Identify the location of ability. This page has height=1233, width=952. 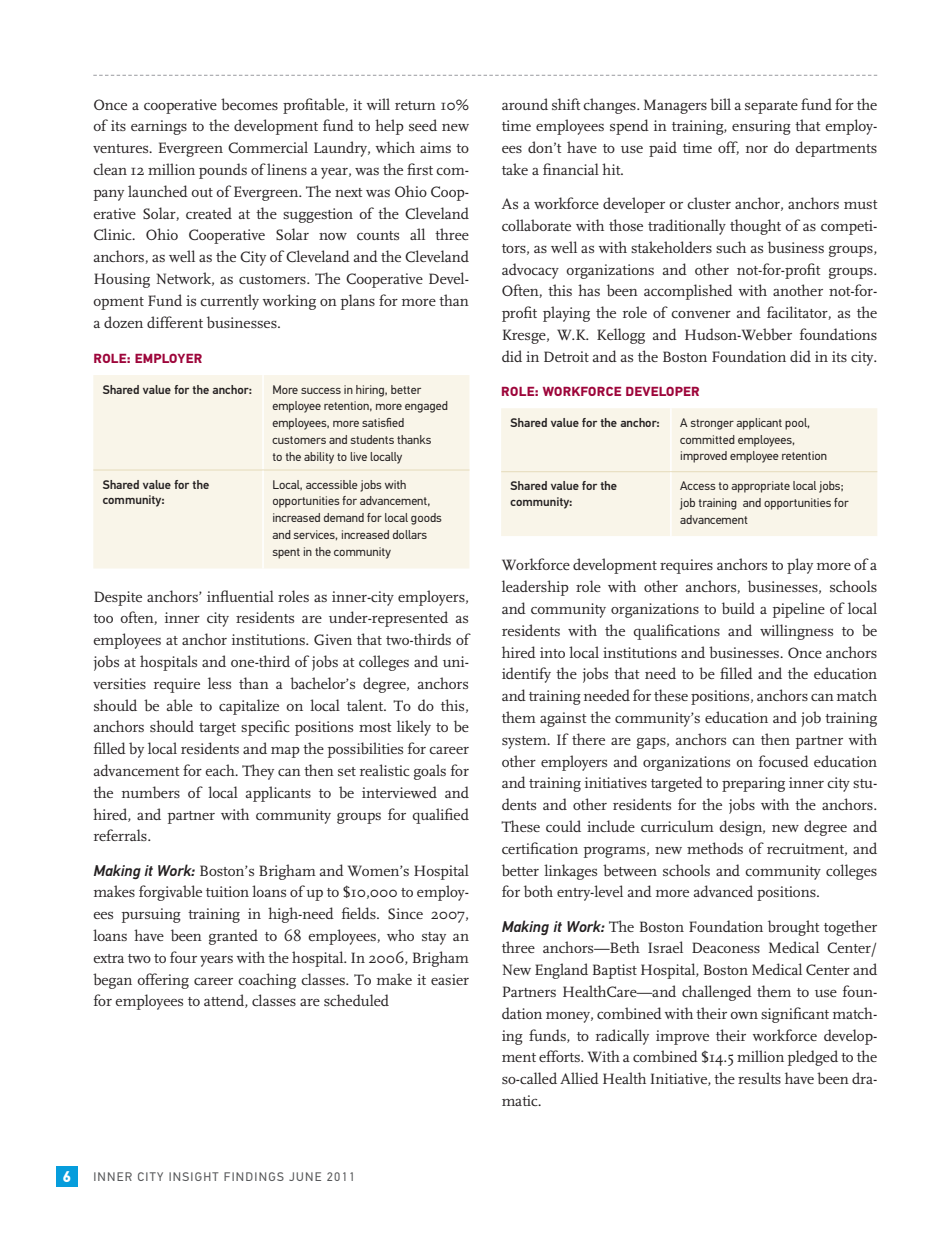
(319, 458).
